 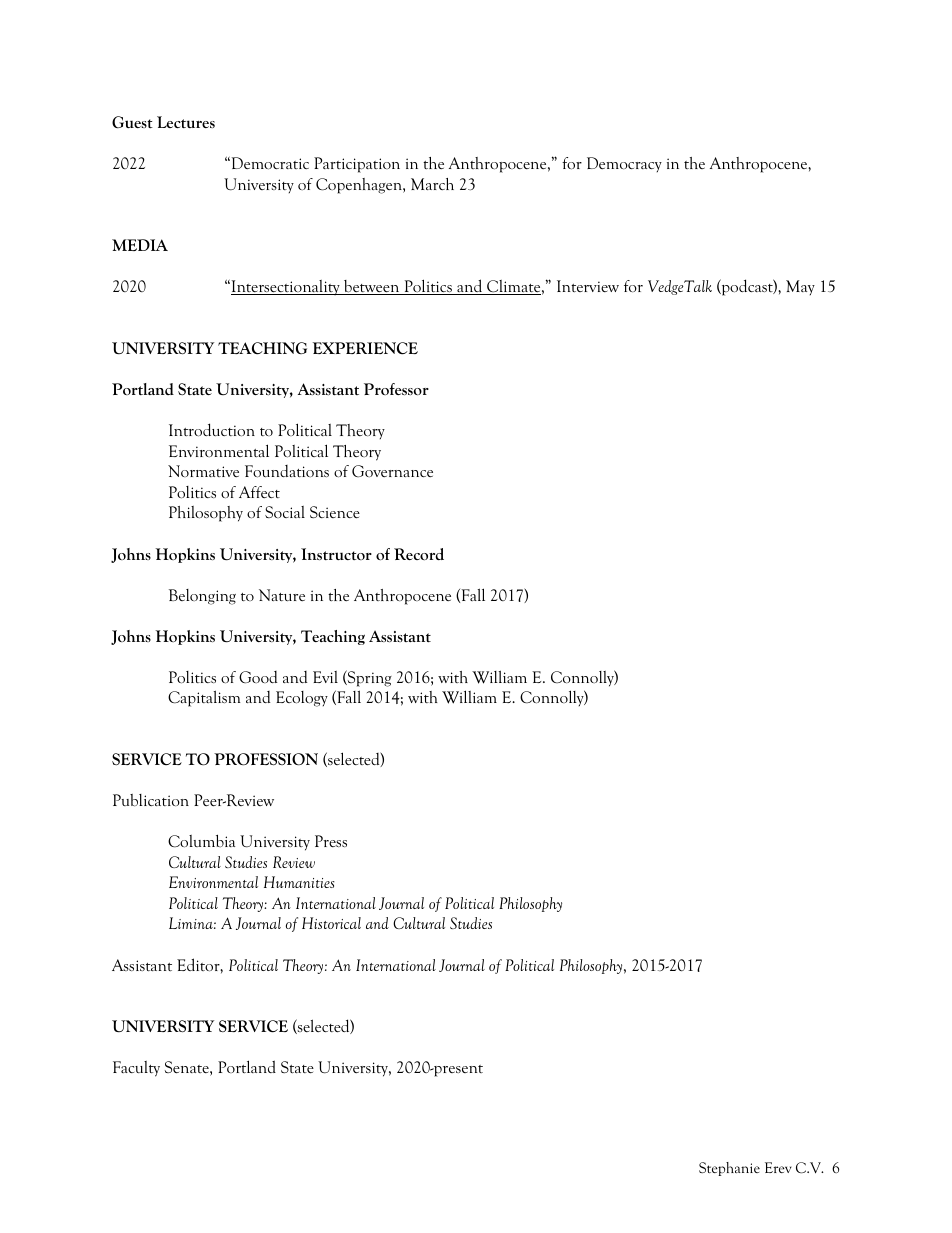 I want to click on Faculty, so click(x=136, y=1069).
